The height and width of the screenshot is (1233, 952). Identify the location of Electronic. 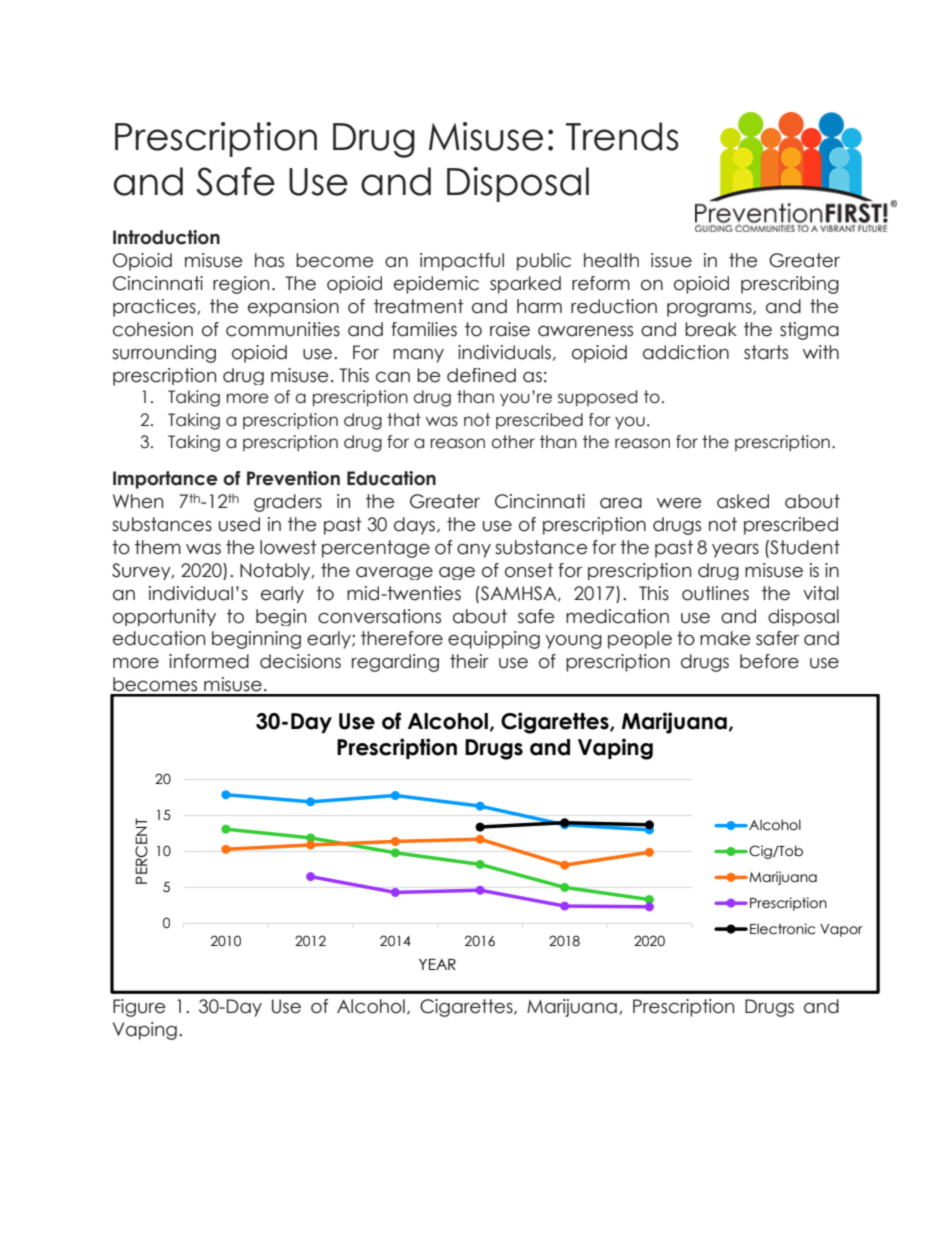
(782, 929).
